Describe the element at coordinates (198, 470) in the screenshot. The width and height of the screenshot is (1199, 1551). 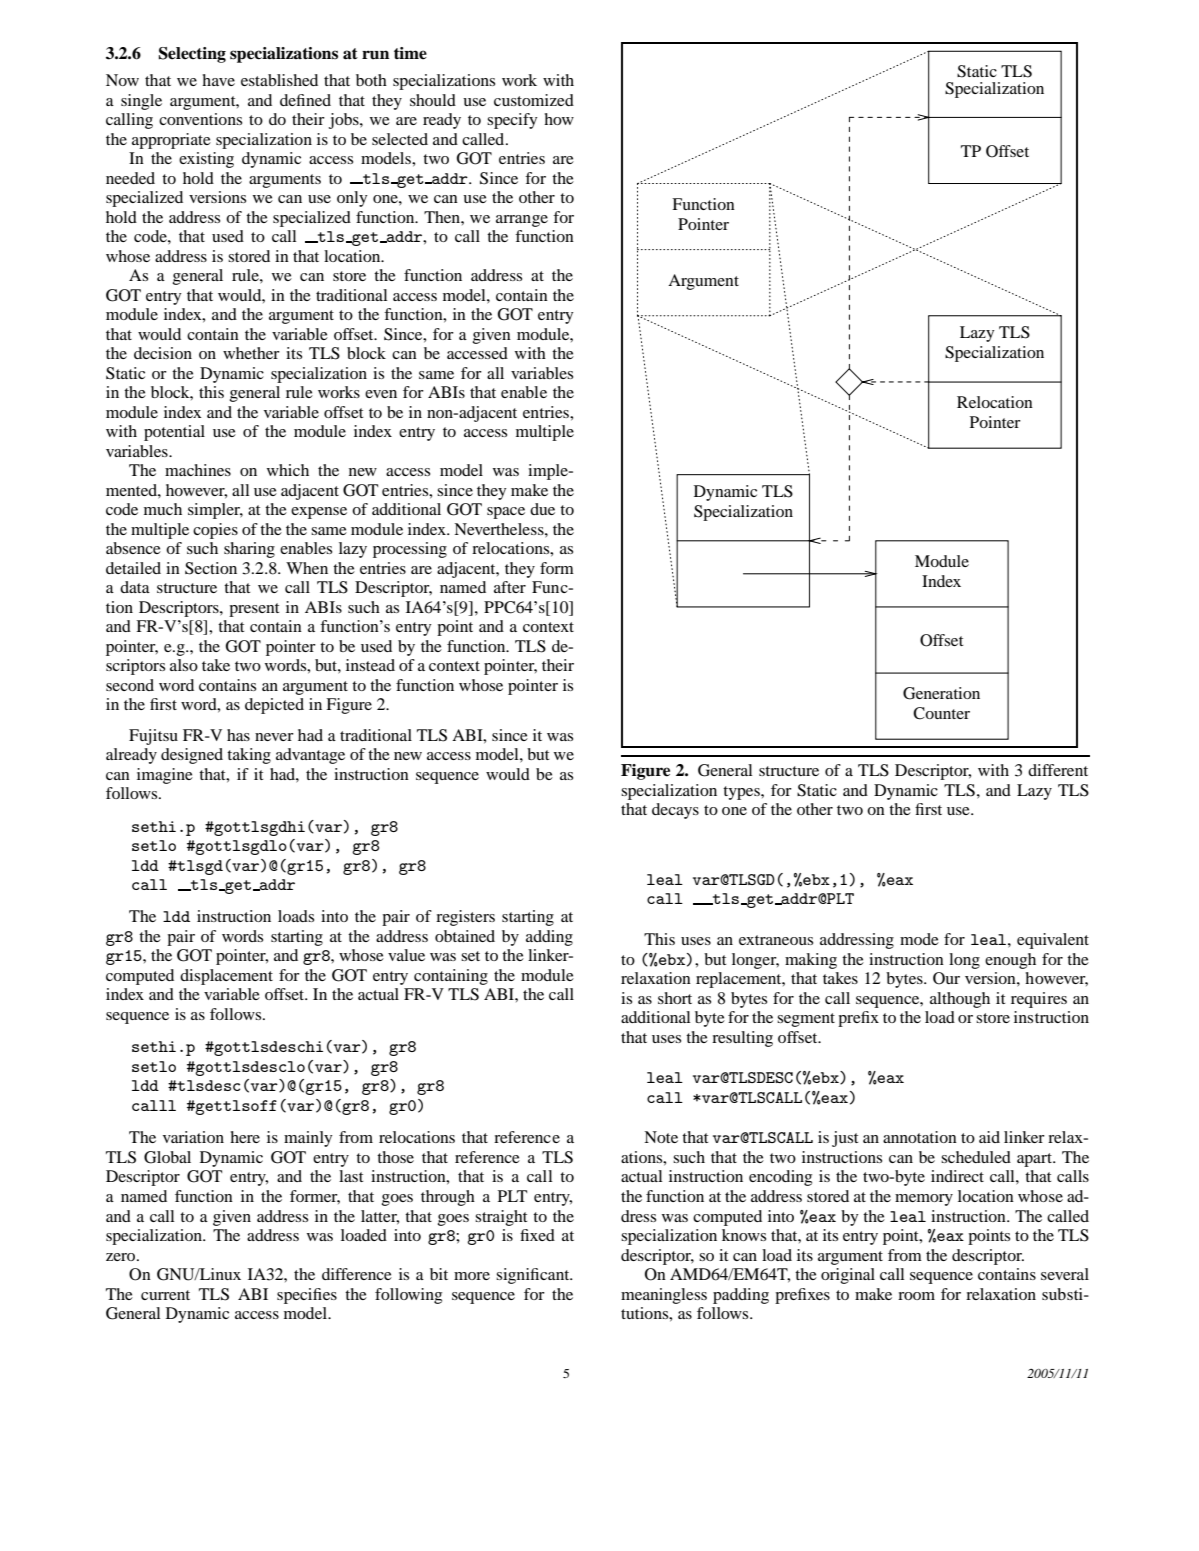
I see `machines` at that location.
